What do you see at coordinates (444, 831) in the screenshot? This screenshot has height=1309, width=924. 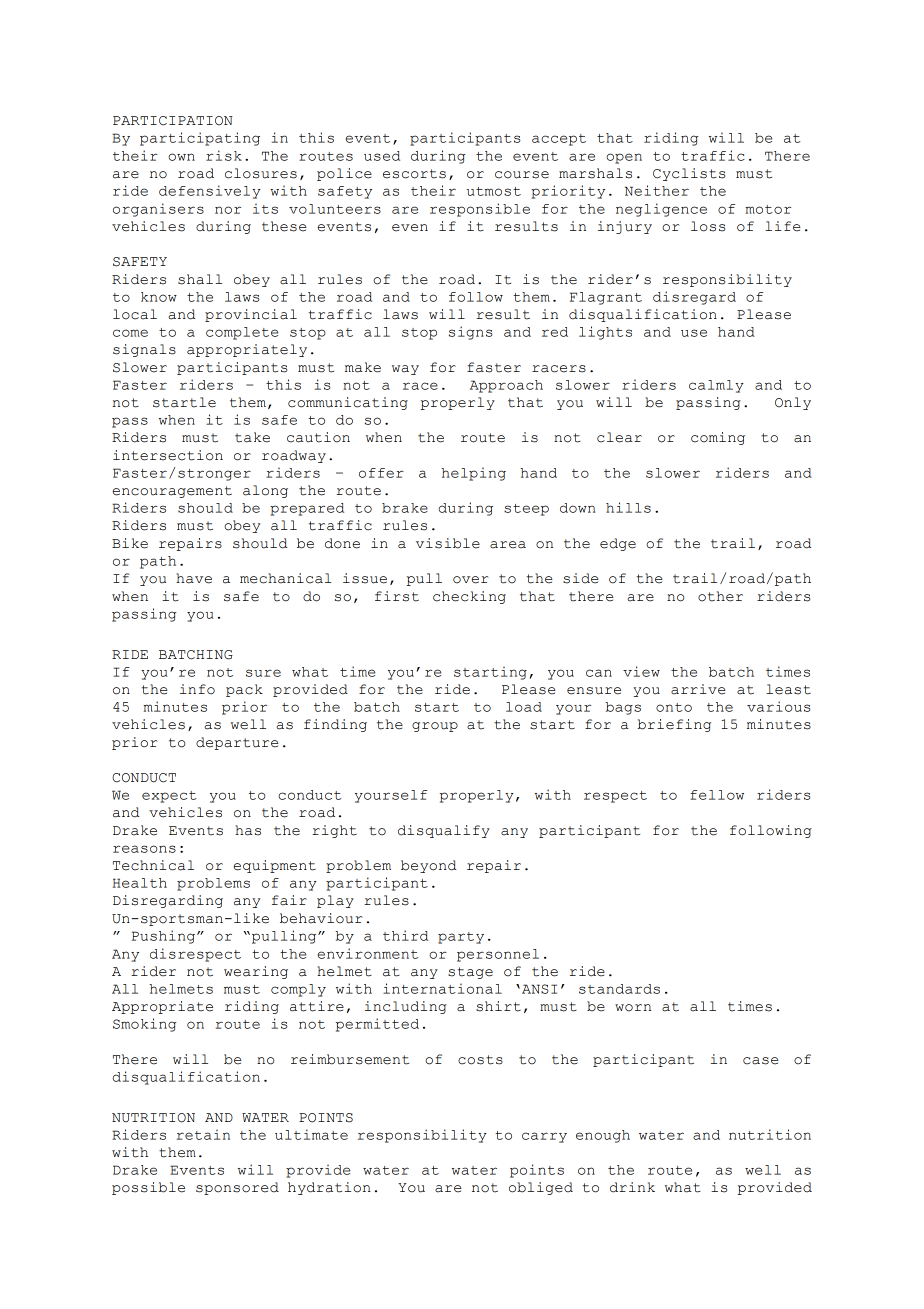 I see `disqualify` at bounding box center [444, 831].
